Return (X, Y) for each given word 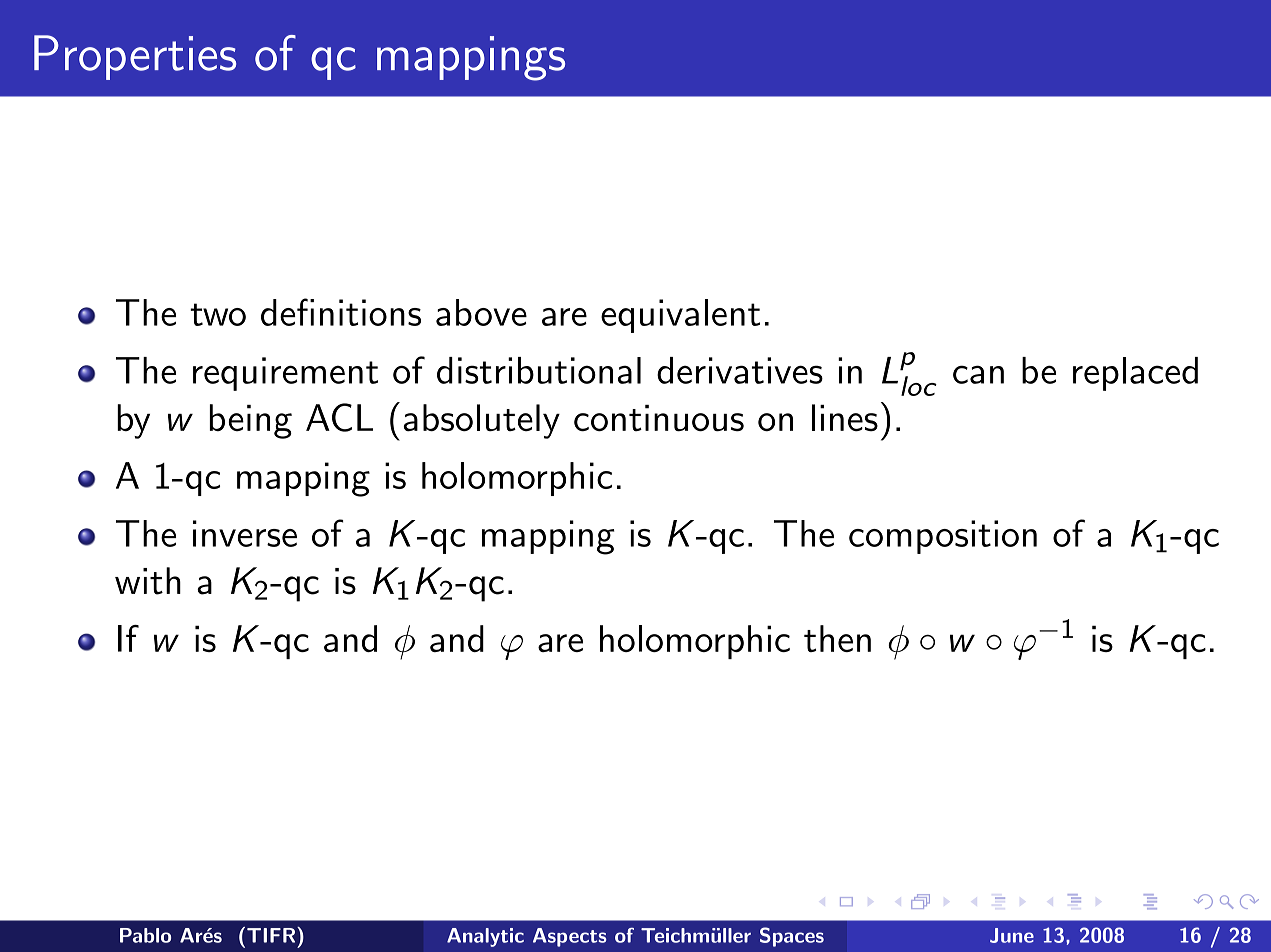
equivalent (680, 316)
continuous (659, 418)
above (481, 312)
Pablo (145, 935)
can (978, 374)
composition (943, 537)
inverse (245, 533)
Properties (135, 57)
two (218, 314)
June (1012, 935)
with (148, 581)
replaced (1135, 374)
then (837, 638)
